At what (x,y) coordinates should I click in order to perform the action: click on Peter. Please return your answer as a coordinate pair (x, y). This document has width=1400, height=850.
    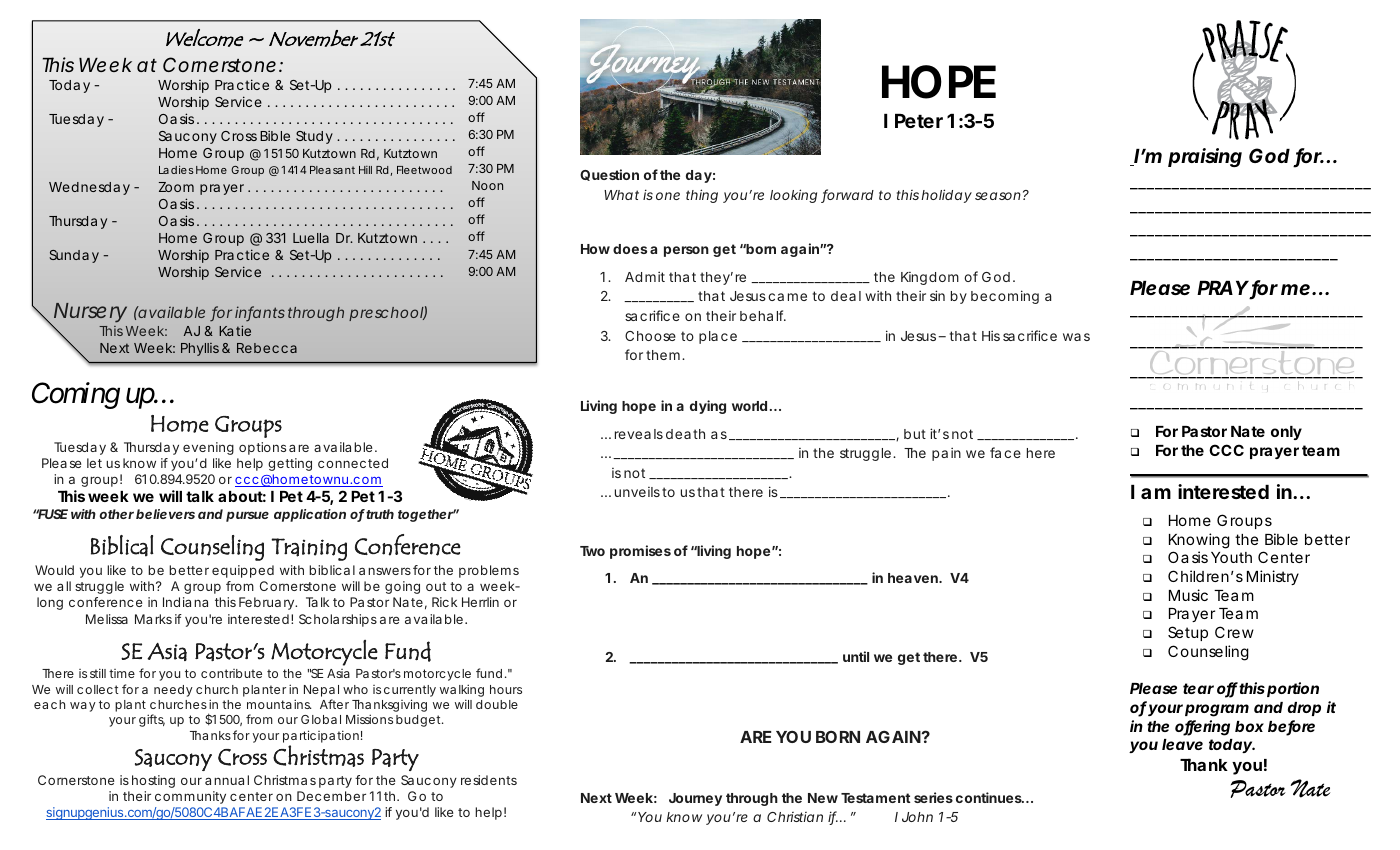
    Looking at the image, I should click on (919, 121).
